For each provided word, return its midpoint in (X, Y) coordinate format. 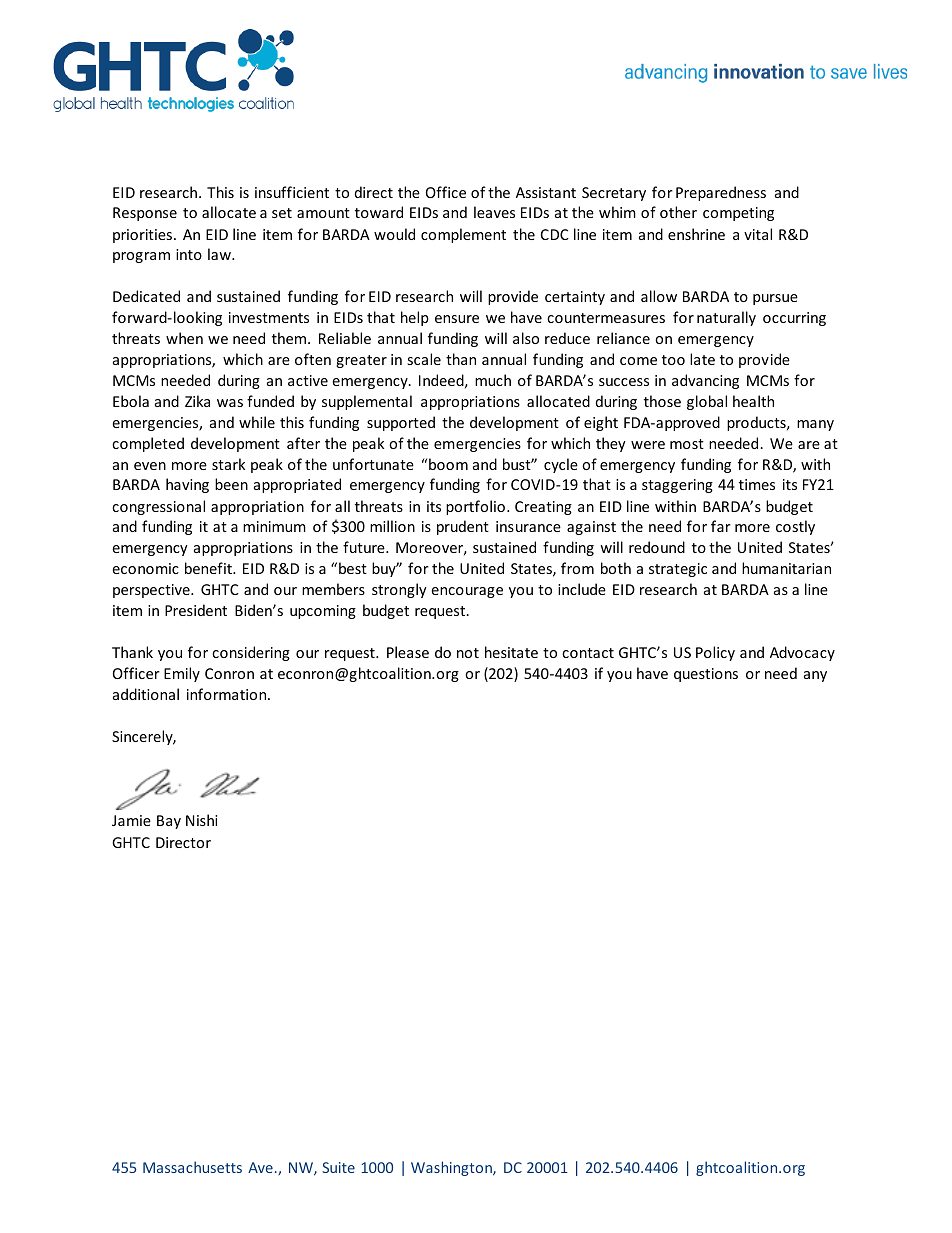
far (721, 526)
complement (463, 235)
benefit (209, 568)
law (220, 254)
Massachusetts (192, 1167)
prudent (463, 527)
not (468, 653)
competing (738, 214)
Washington (452, 1168)
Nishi (201, 820)
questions (706, 675)
